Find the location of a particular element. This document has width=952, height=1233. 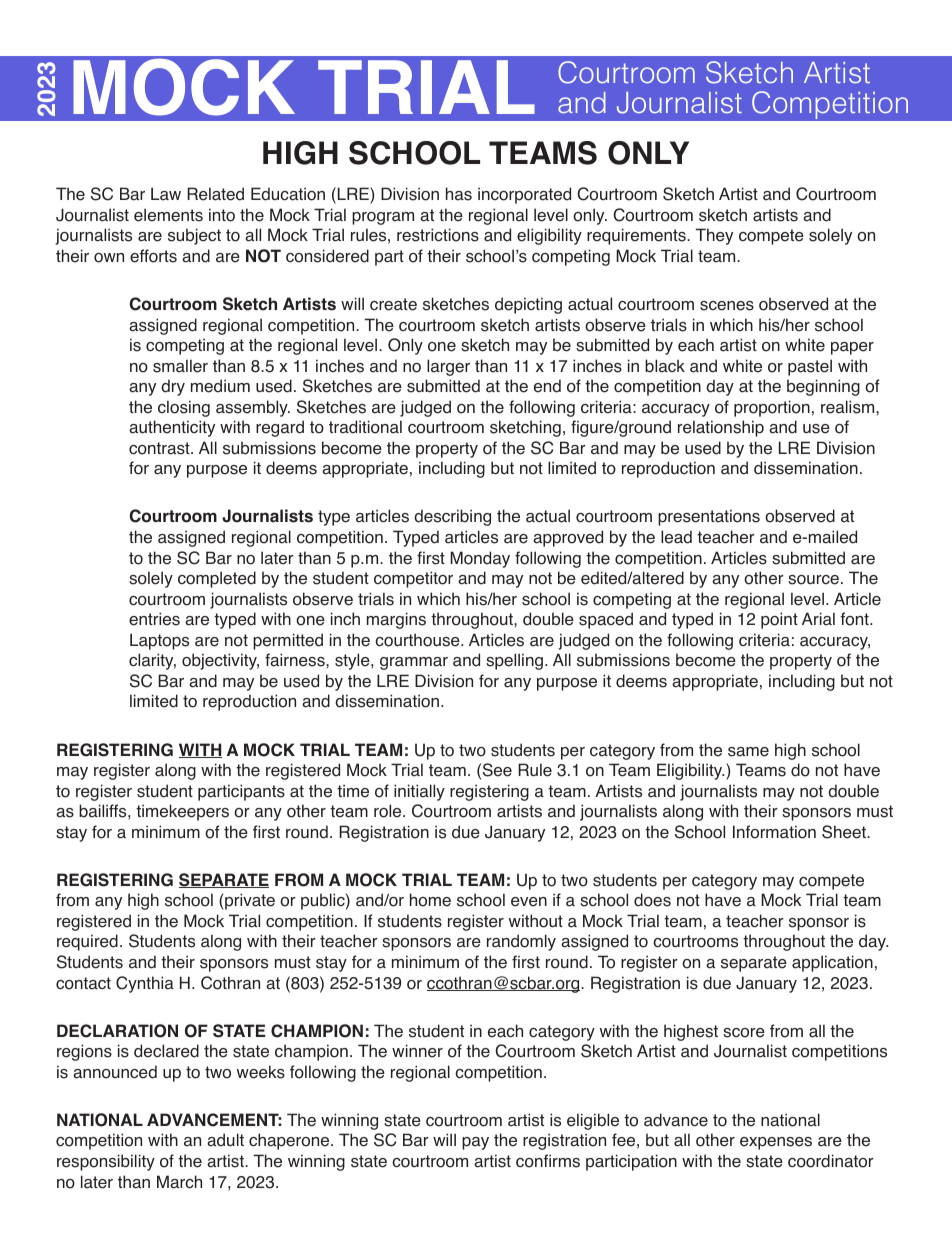

same is located at coordinates (748, 752).
